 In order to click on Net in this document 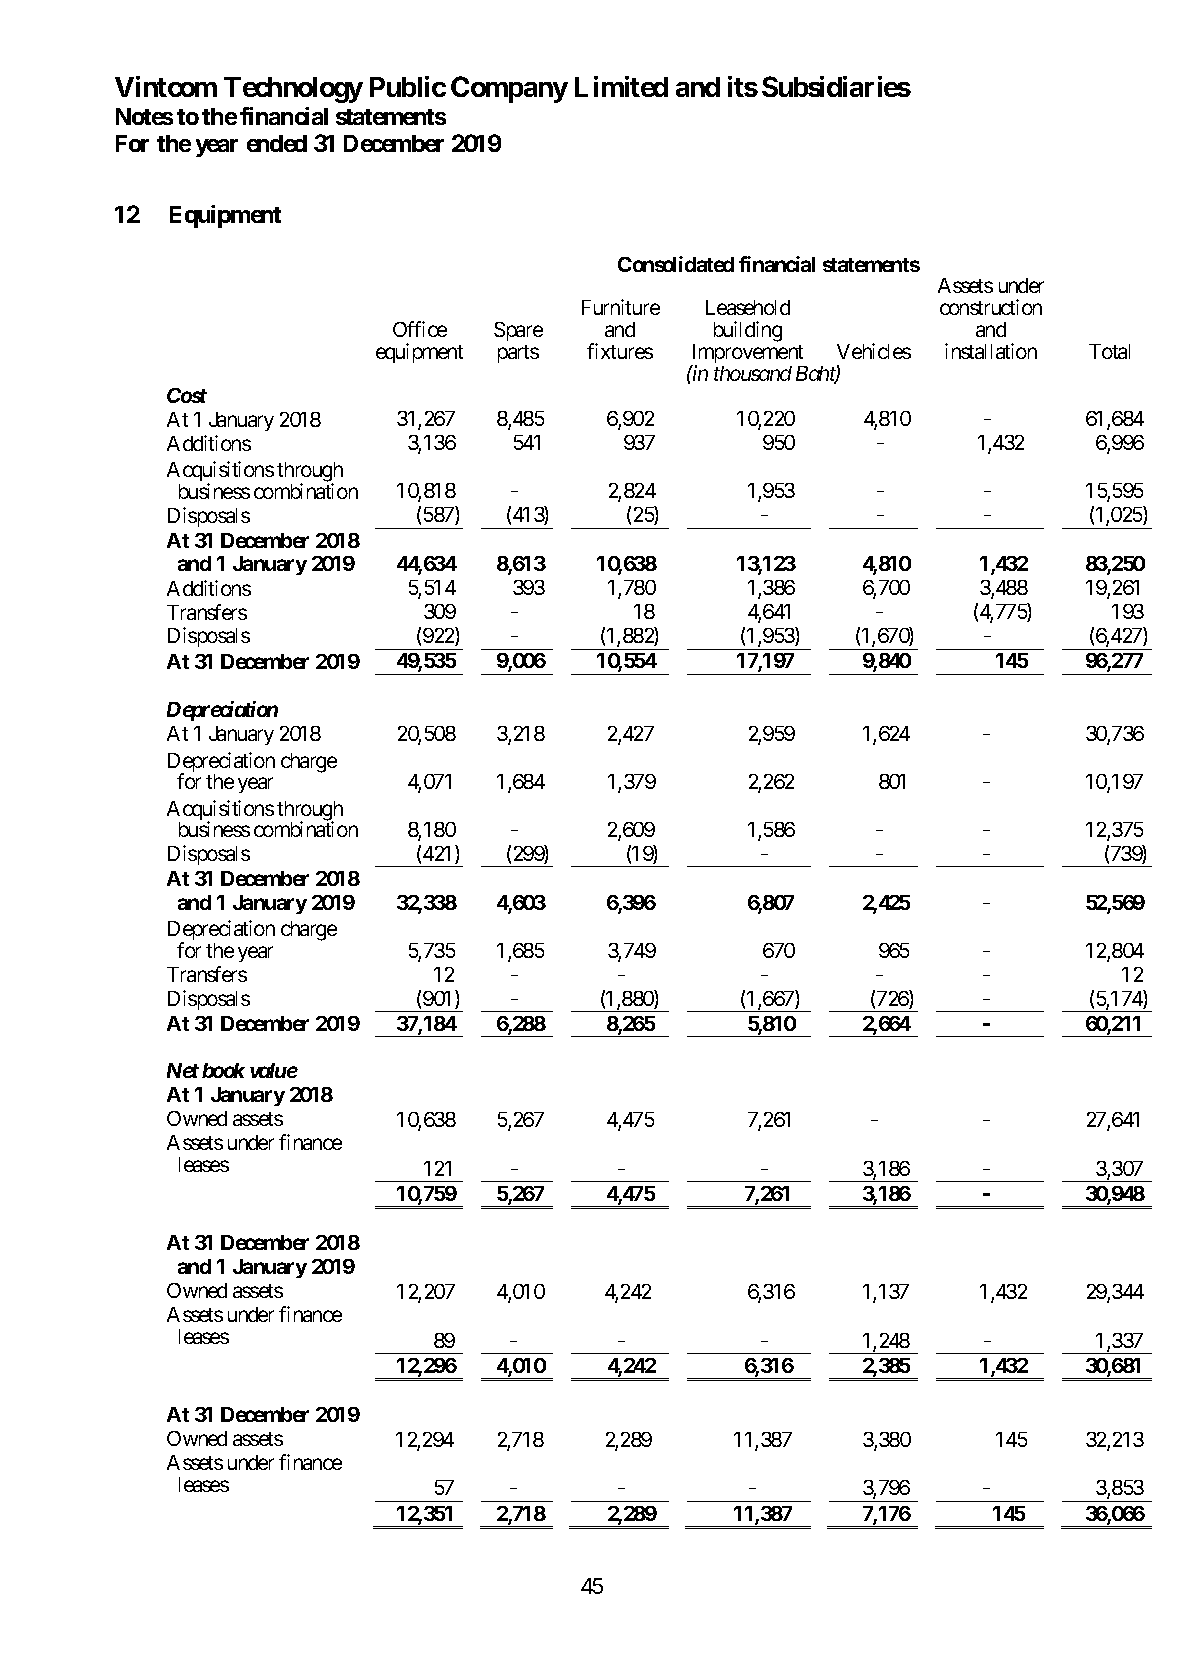, I will do `click(183, 1070)`.
